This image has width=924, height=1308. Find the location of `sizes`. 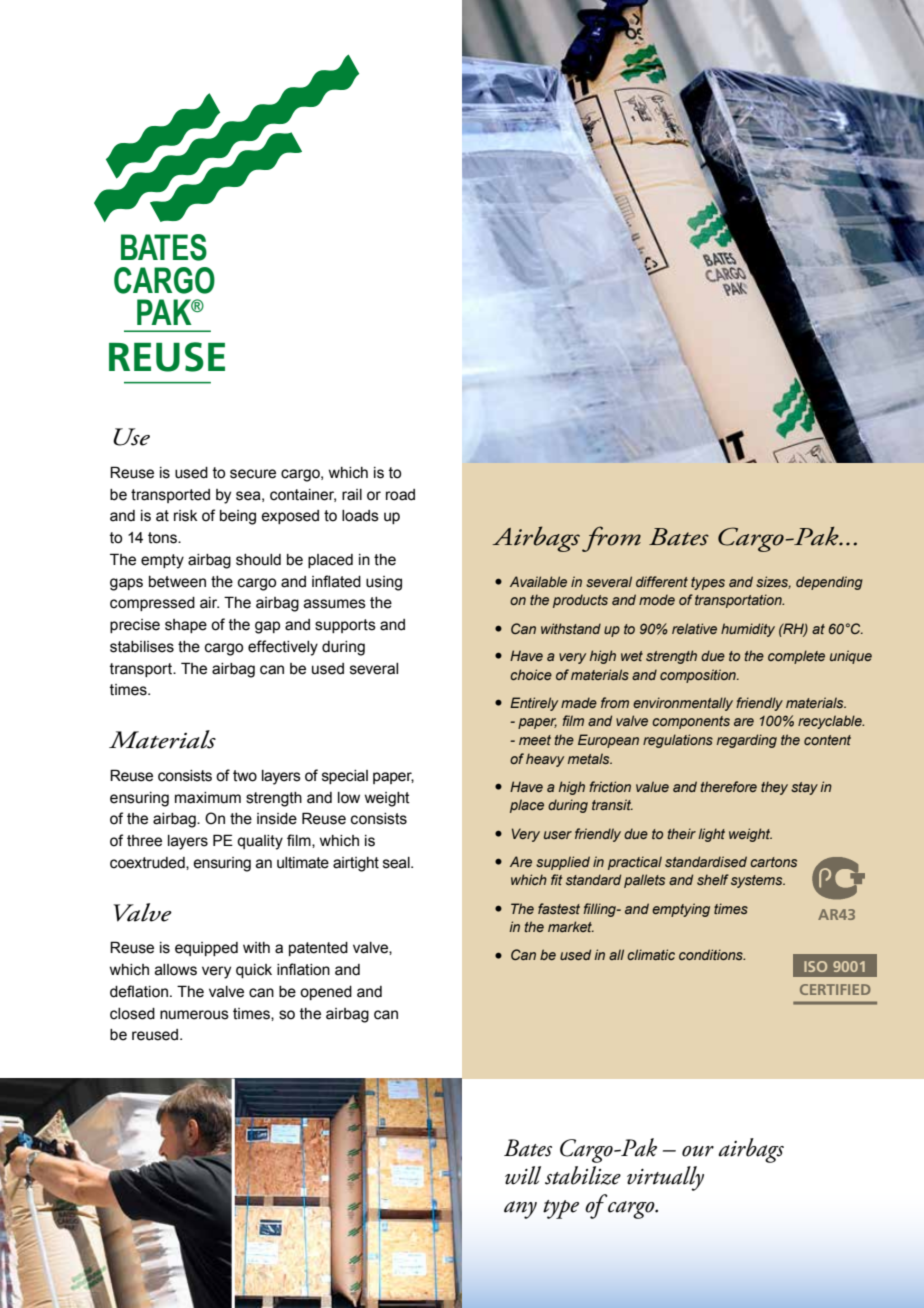

sizes is located at coordinates (773, 582).
